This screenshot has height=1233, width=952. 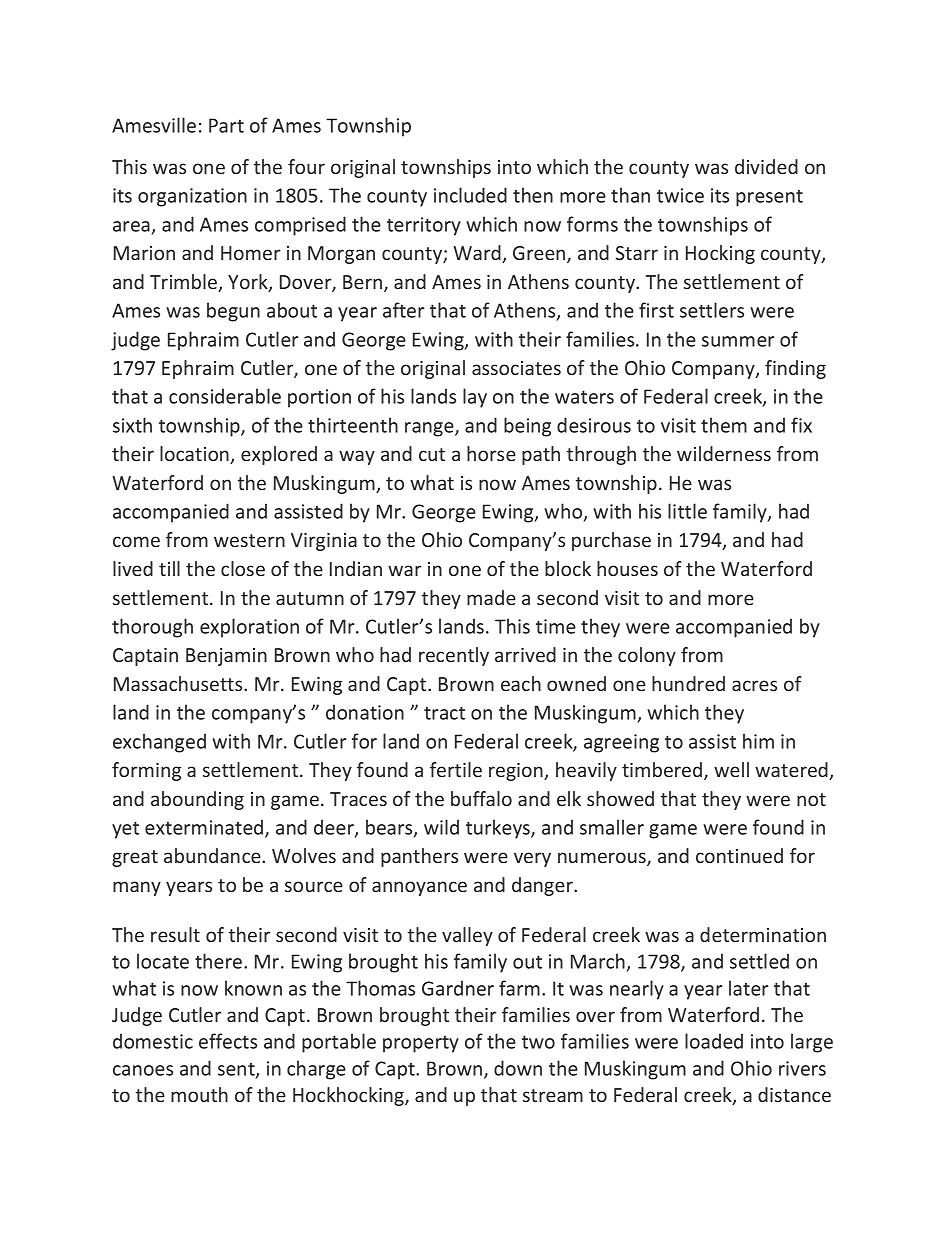 I want to click on abundance, so click(x=213, y=855).
